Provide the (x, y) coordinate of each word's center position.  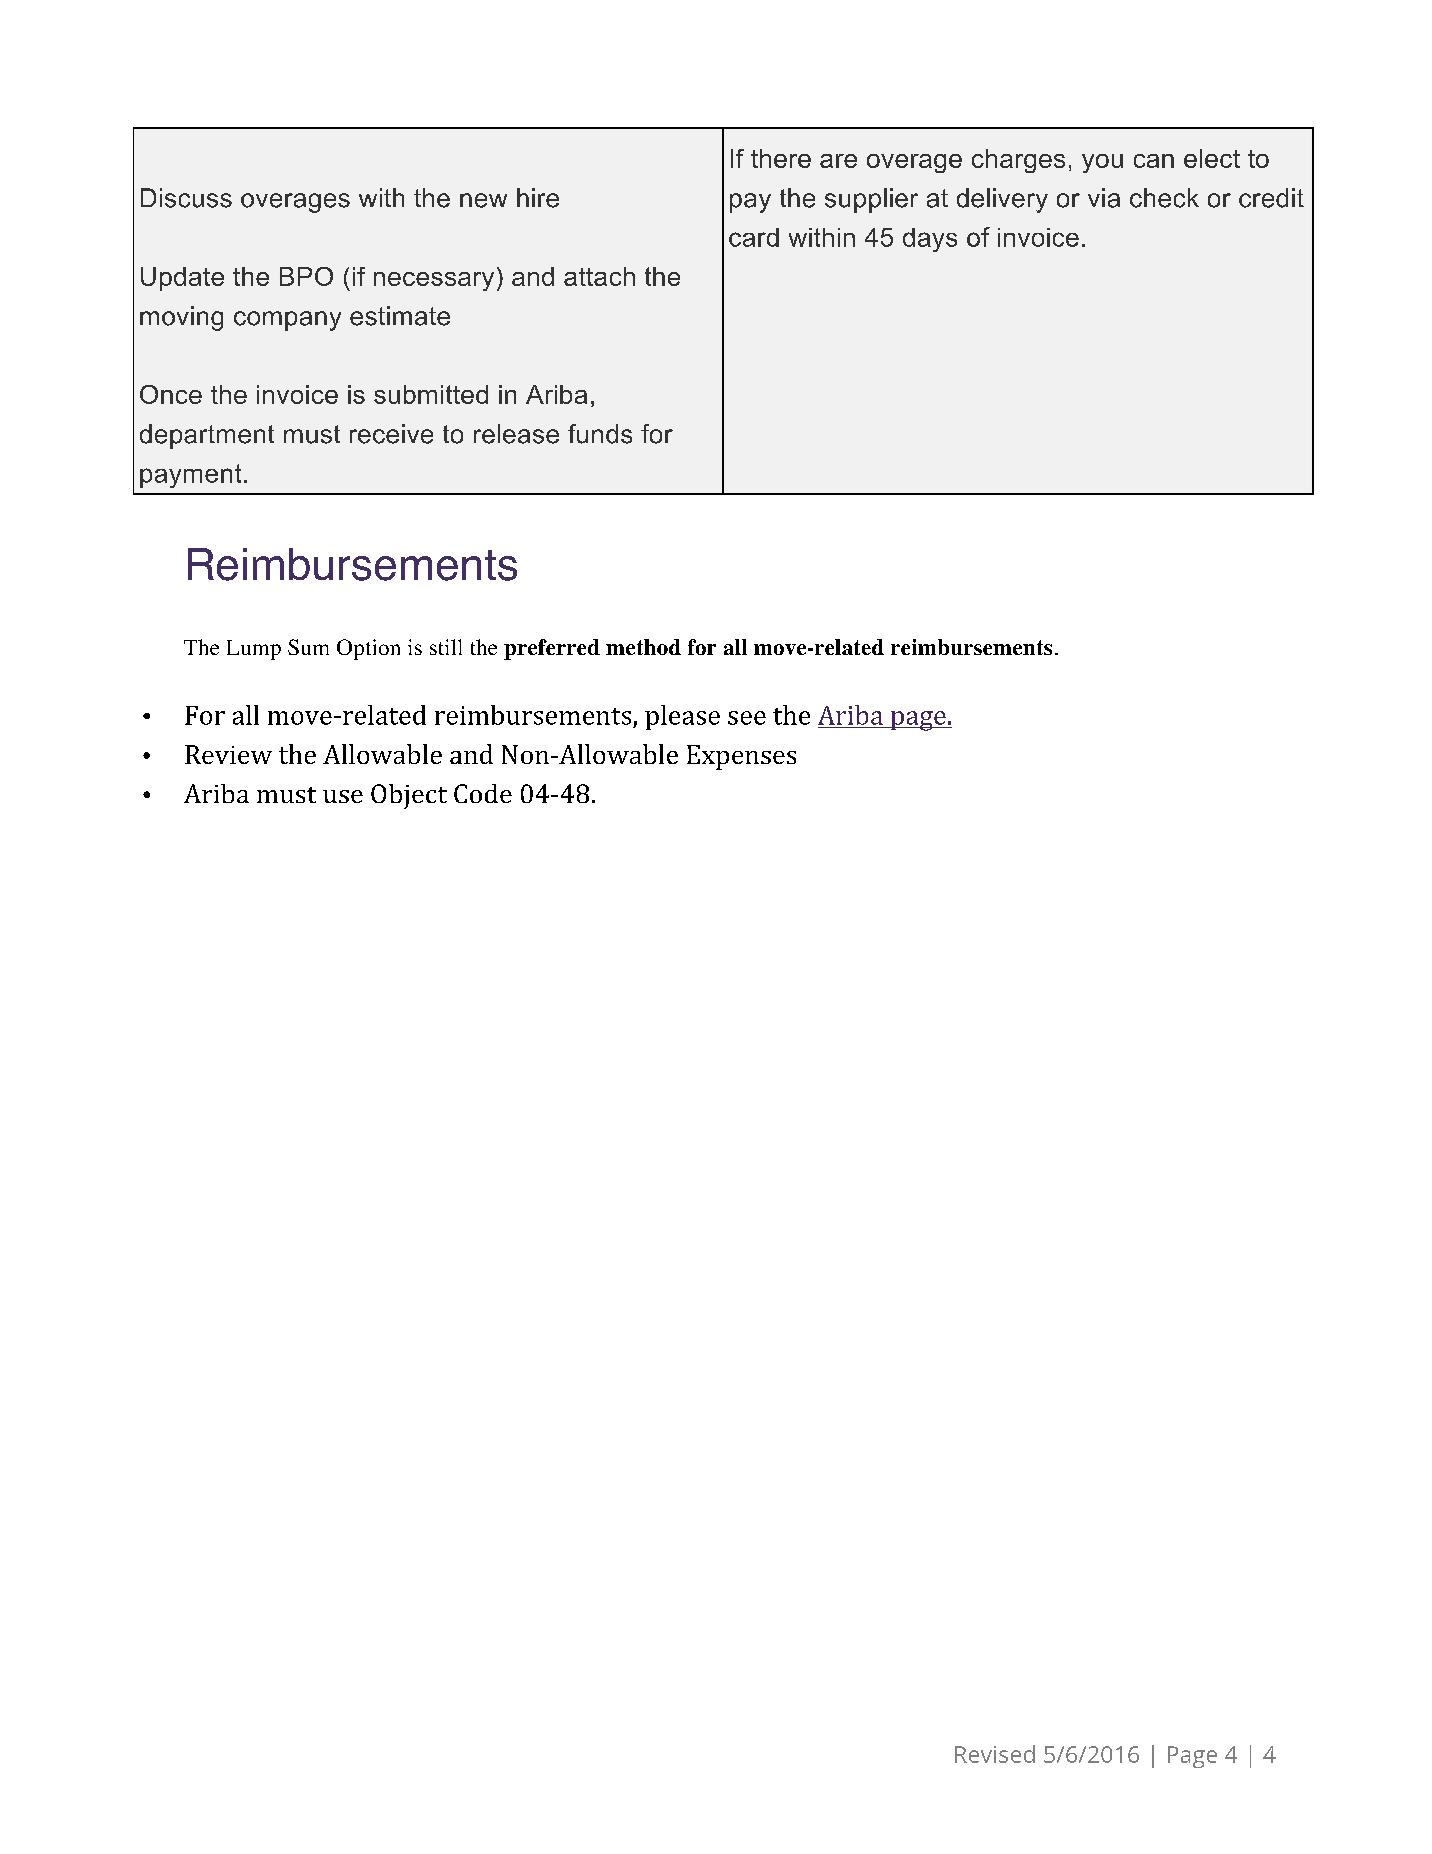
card (754, 237)
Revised (995, 1754)
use (343, 796)
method (643, 647)
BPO (306, 276)
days (930, 240)
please (682, 717)
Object (409, 796)
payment (190, 476)
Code (483, 793)
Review (228, 754)
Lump (254, 650)
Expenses (741, 757)
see (747, 718)
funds (600, 434)
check (1164, 198)
